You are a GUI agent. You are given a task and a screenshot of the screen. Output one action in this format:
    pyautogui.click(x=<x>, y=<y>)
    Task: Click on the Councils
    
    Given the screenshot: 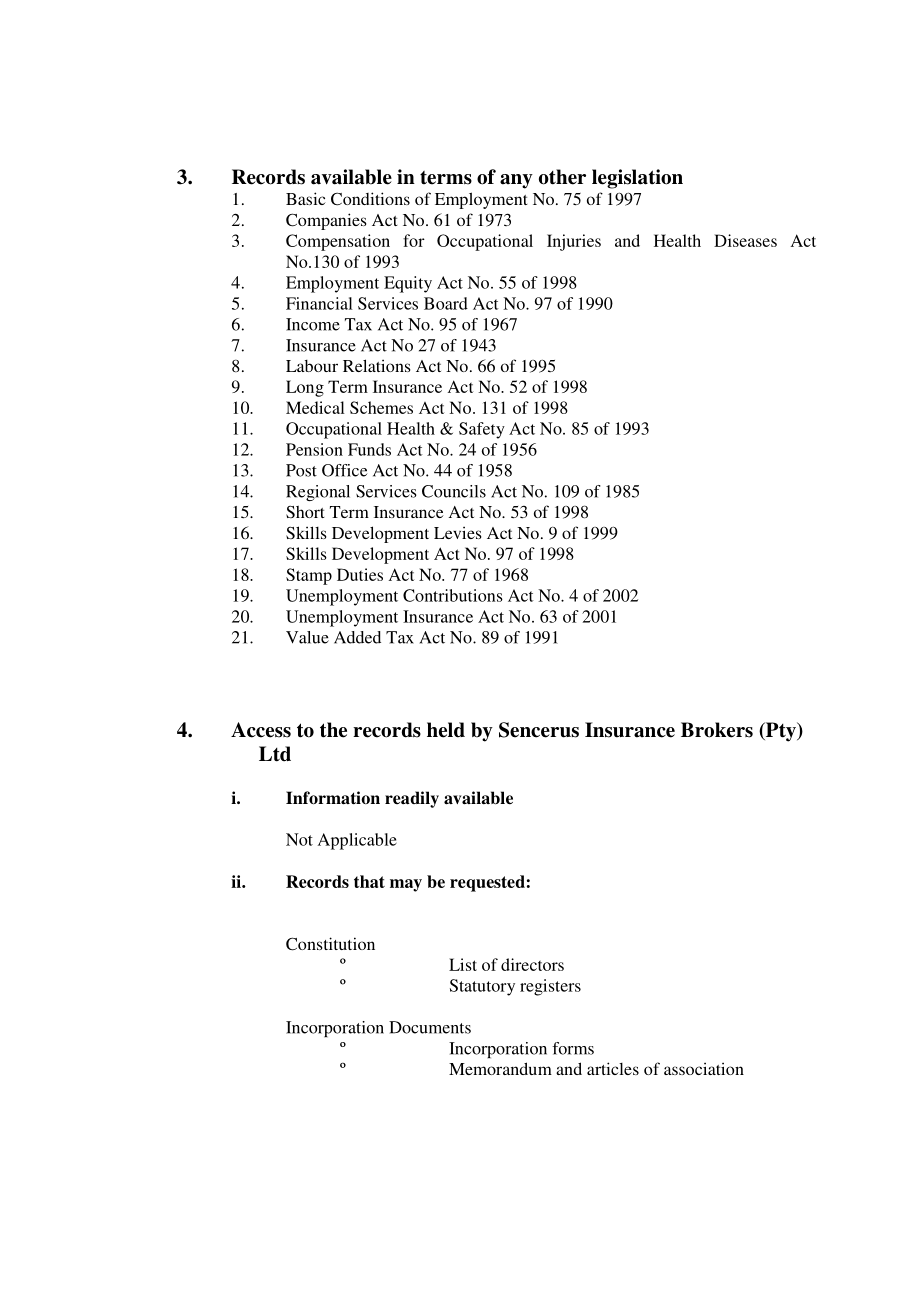 What is the action you would take?
    pyautogui.click(x=454, y=491)
